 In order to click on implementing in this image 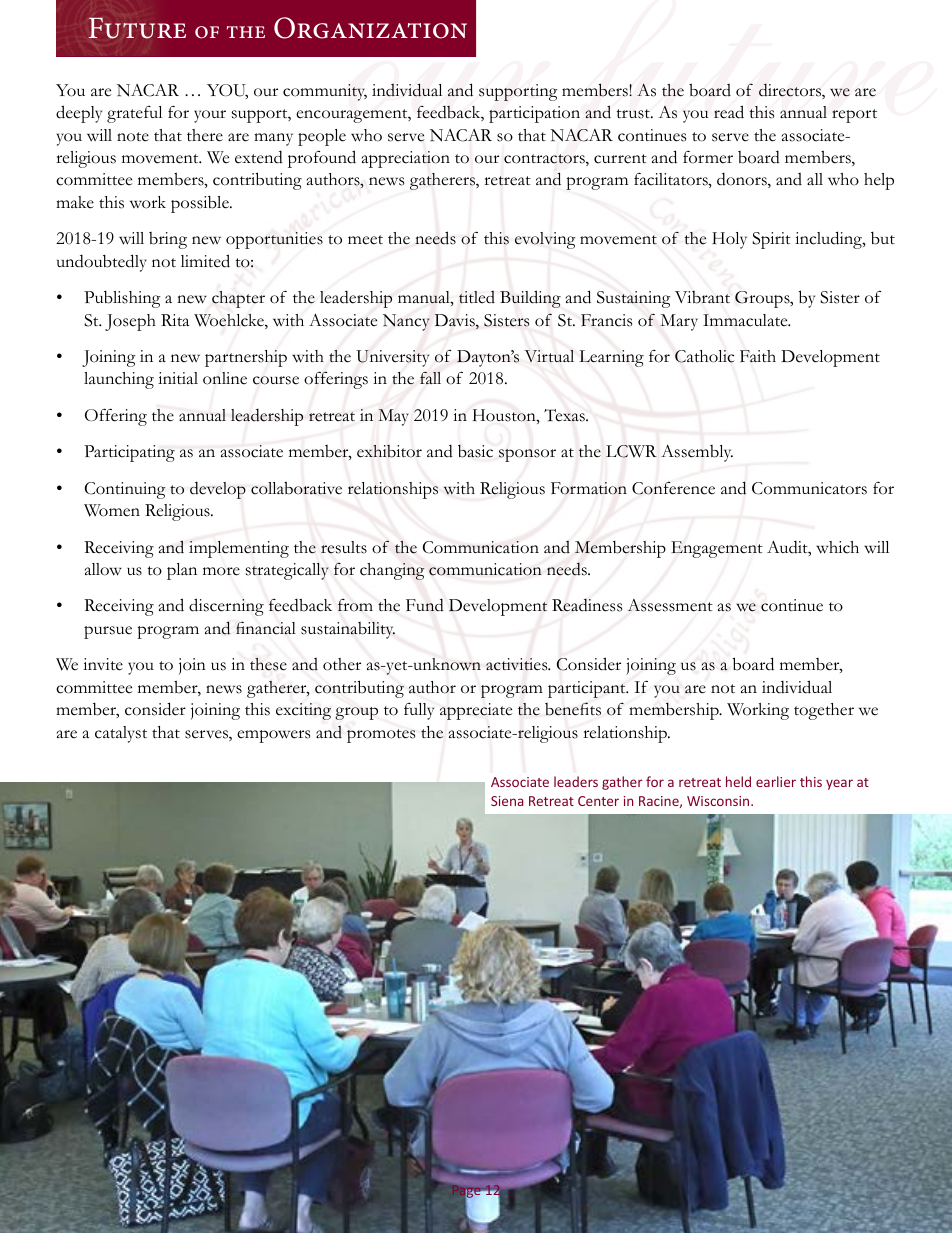, I will do `click(239, 549)`.
